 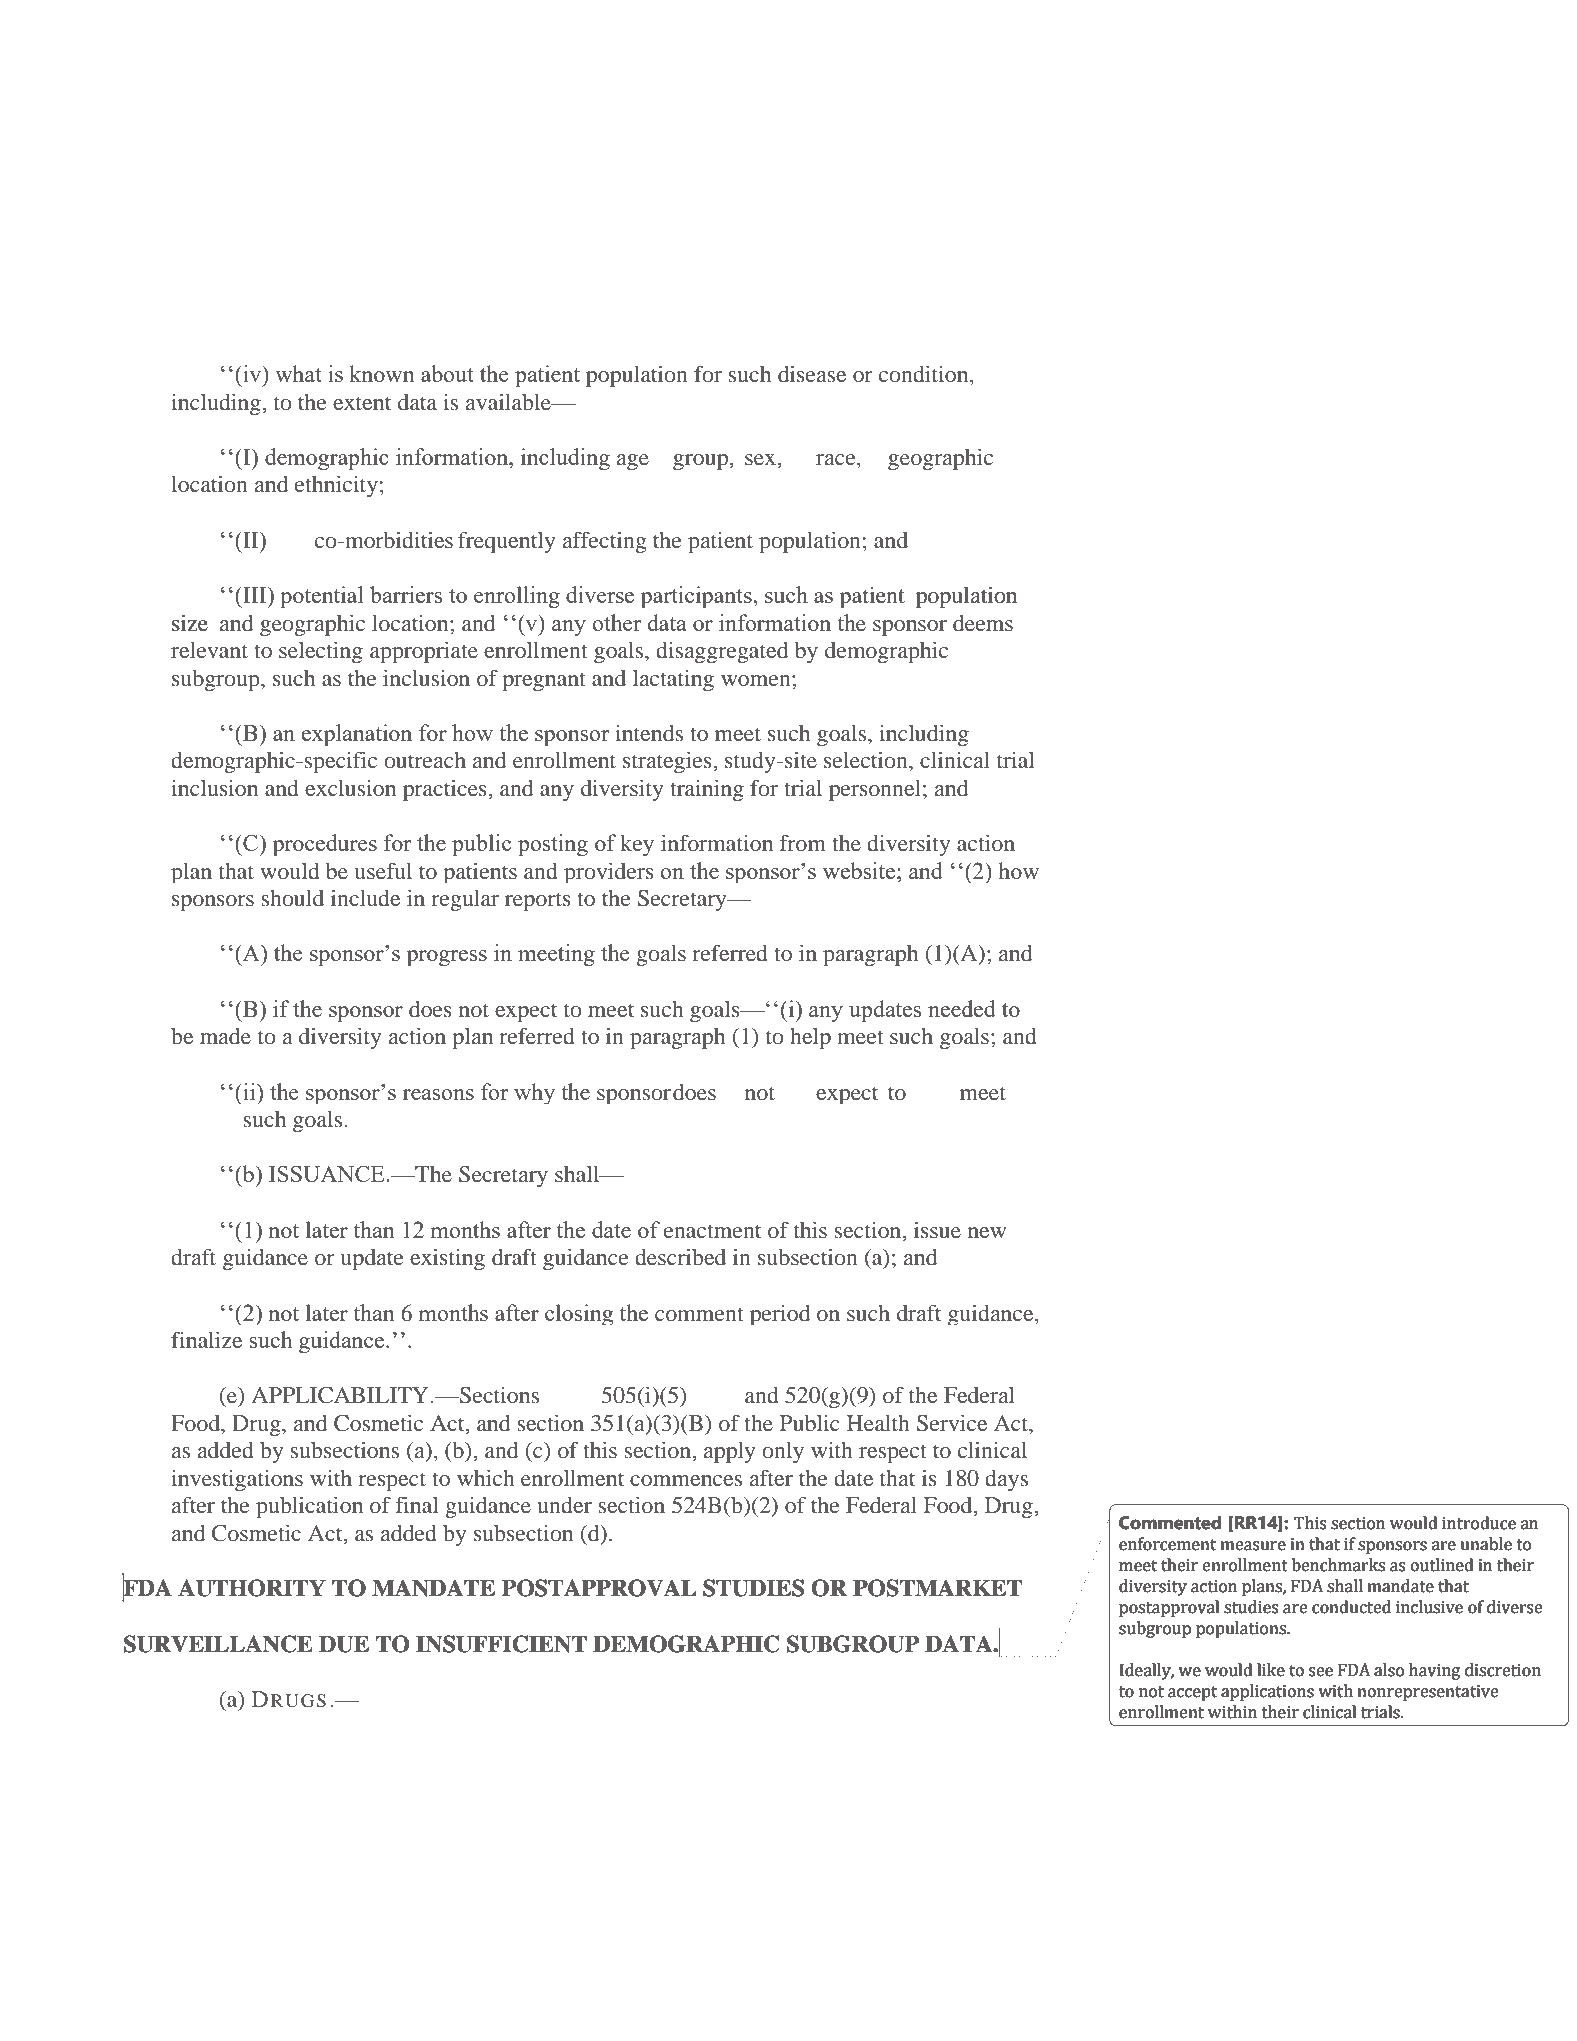 What do you see at coordinates (447, 1259) in the page?
I see `existing` at bounding box center [447, 1259].
